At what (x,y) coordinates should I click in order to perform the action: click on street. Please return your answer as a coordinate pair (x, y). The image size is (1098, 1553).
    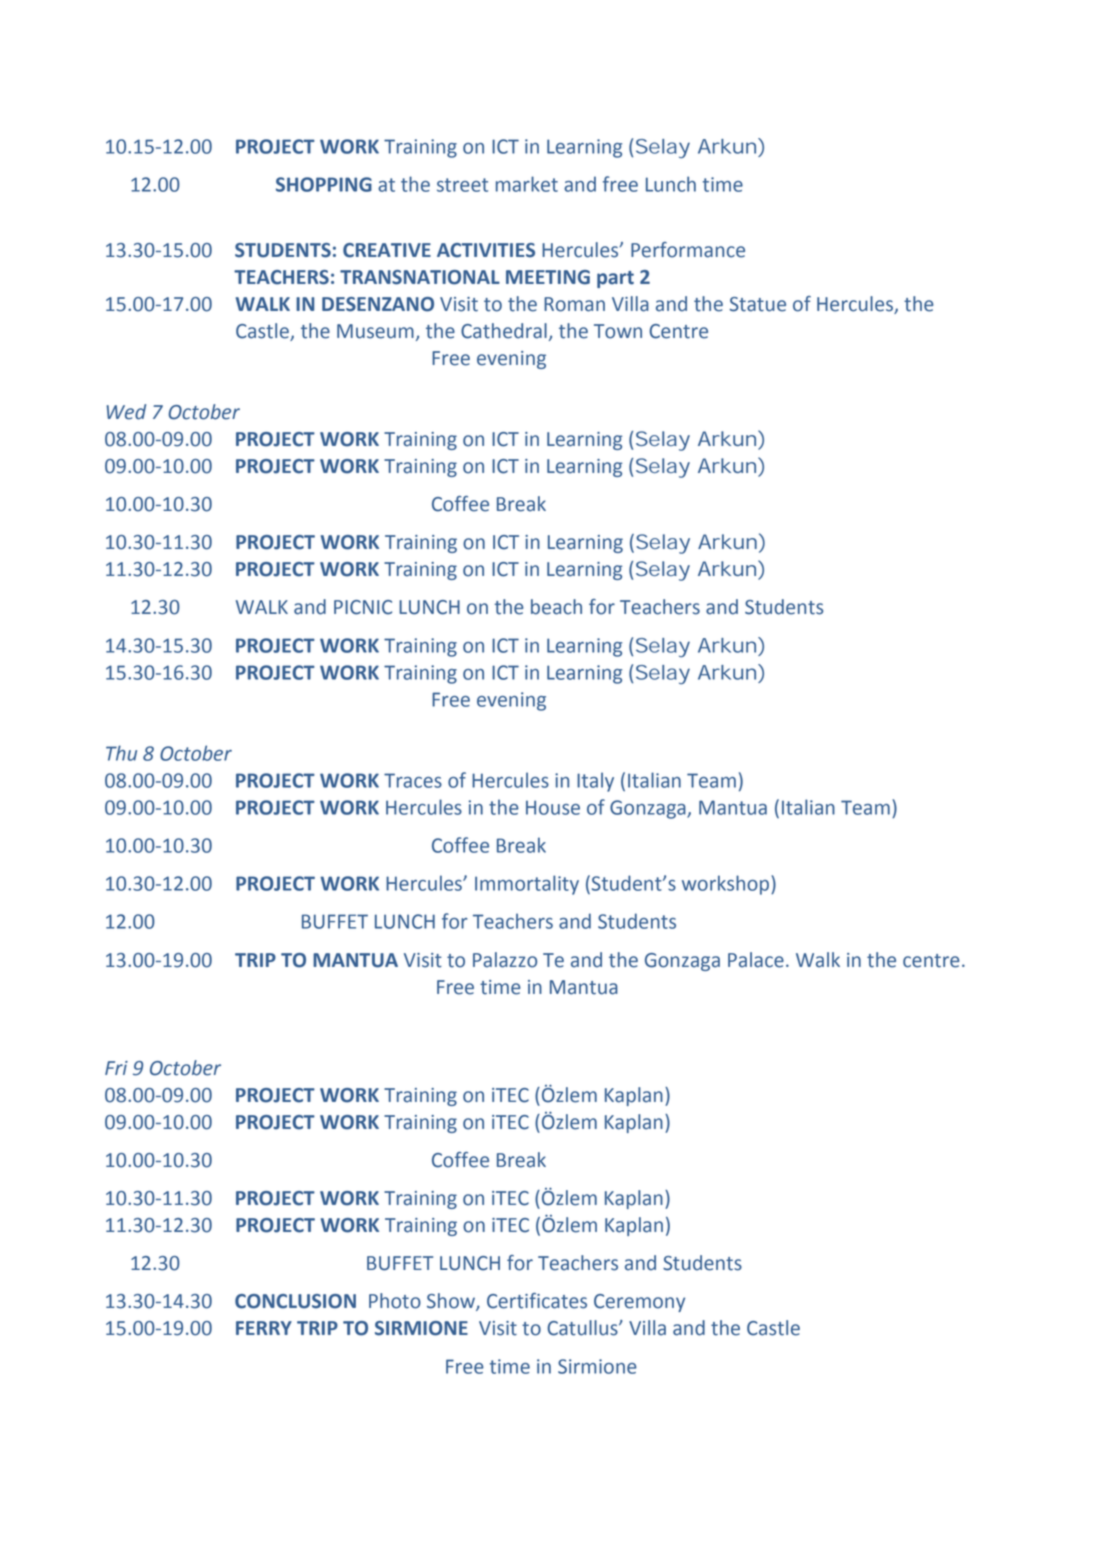
    Looking at the image, I should click on (462, 185).
